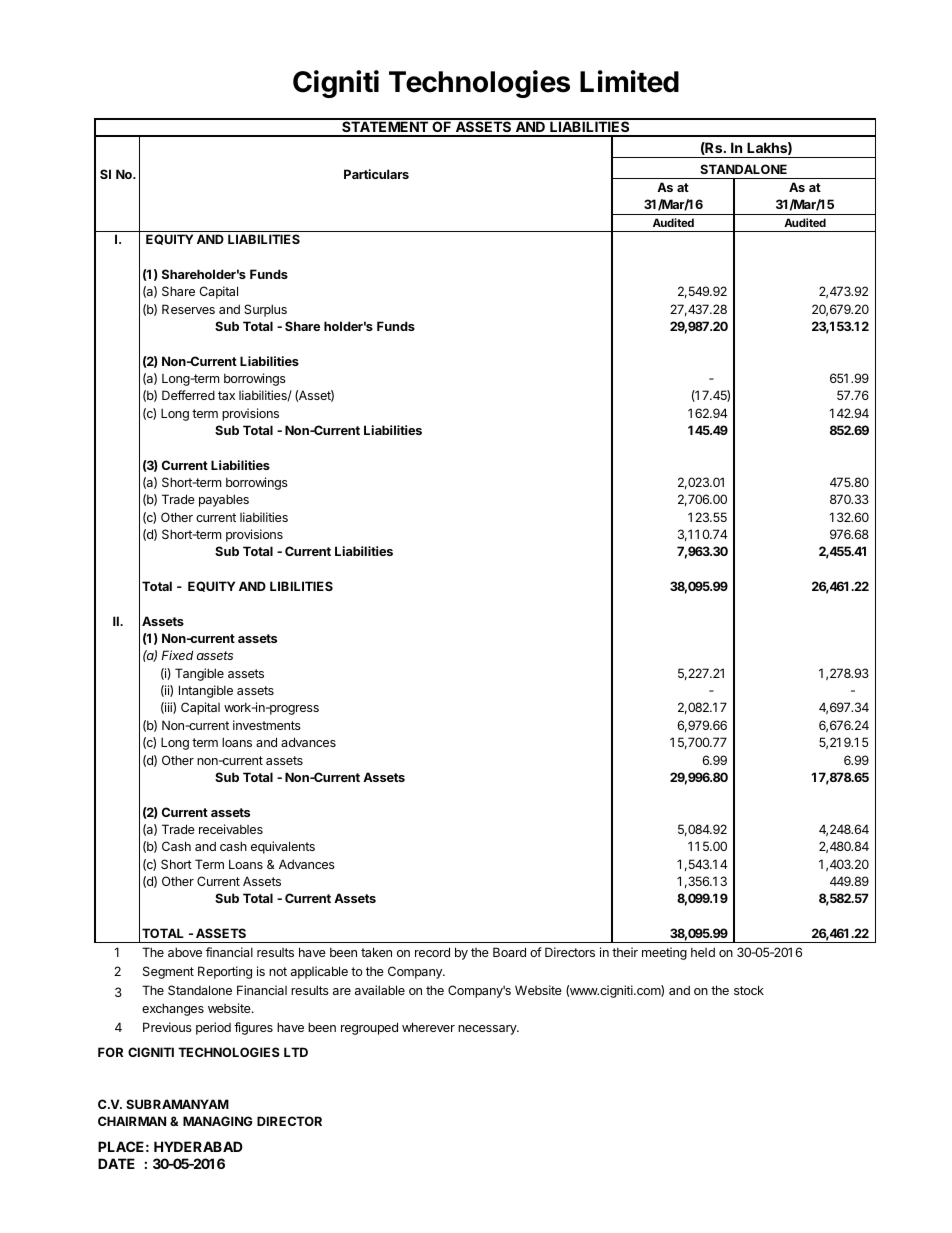  What do you see at coordinates (749, 990) in the screenshot?
I see `stock` at bounding box center [749, 990].
